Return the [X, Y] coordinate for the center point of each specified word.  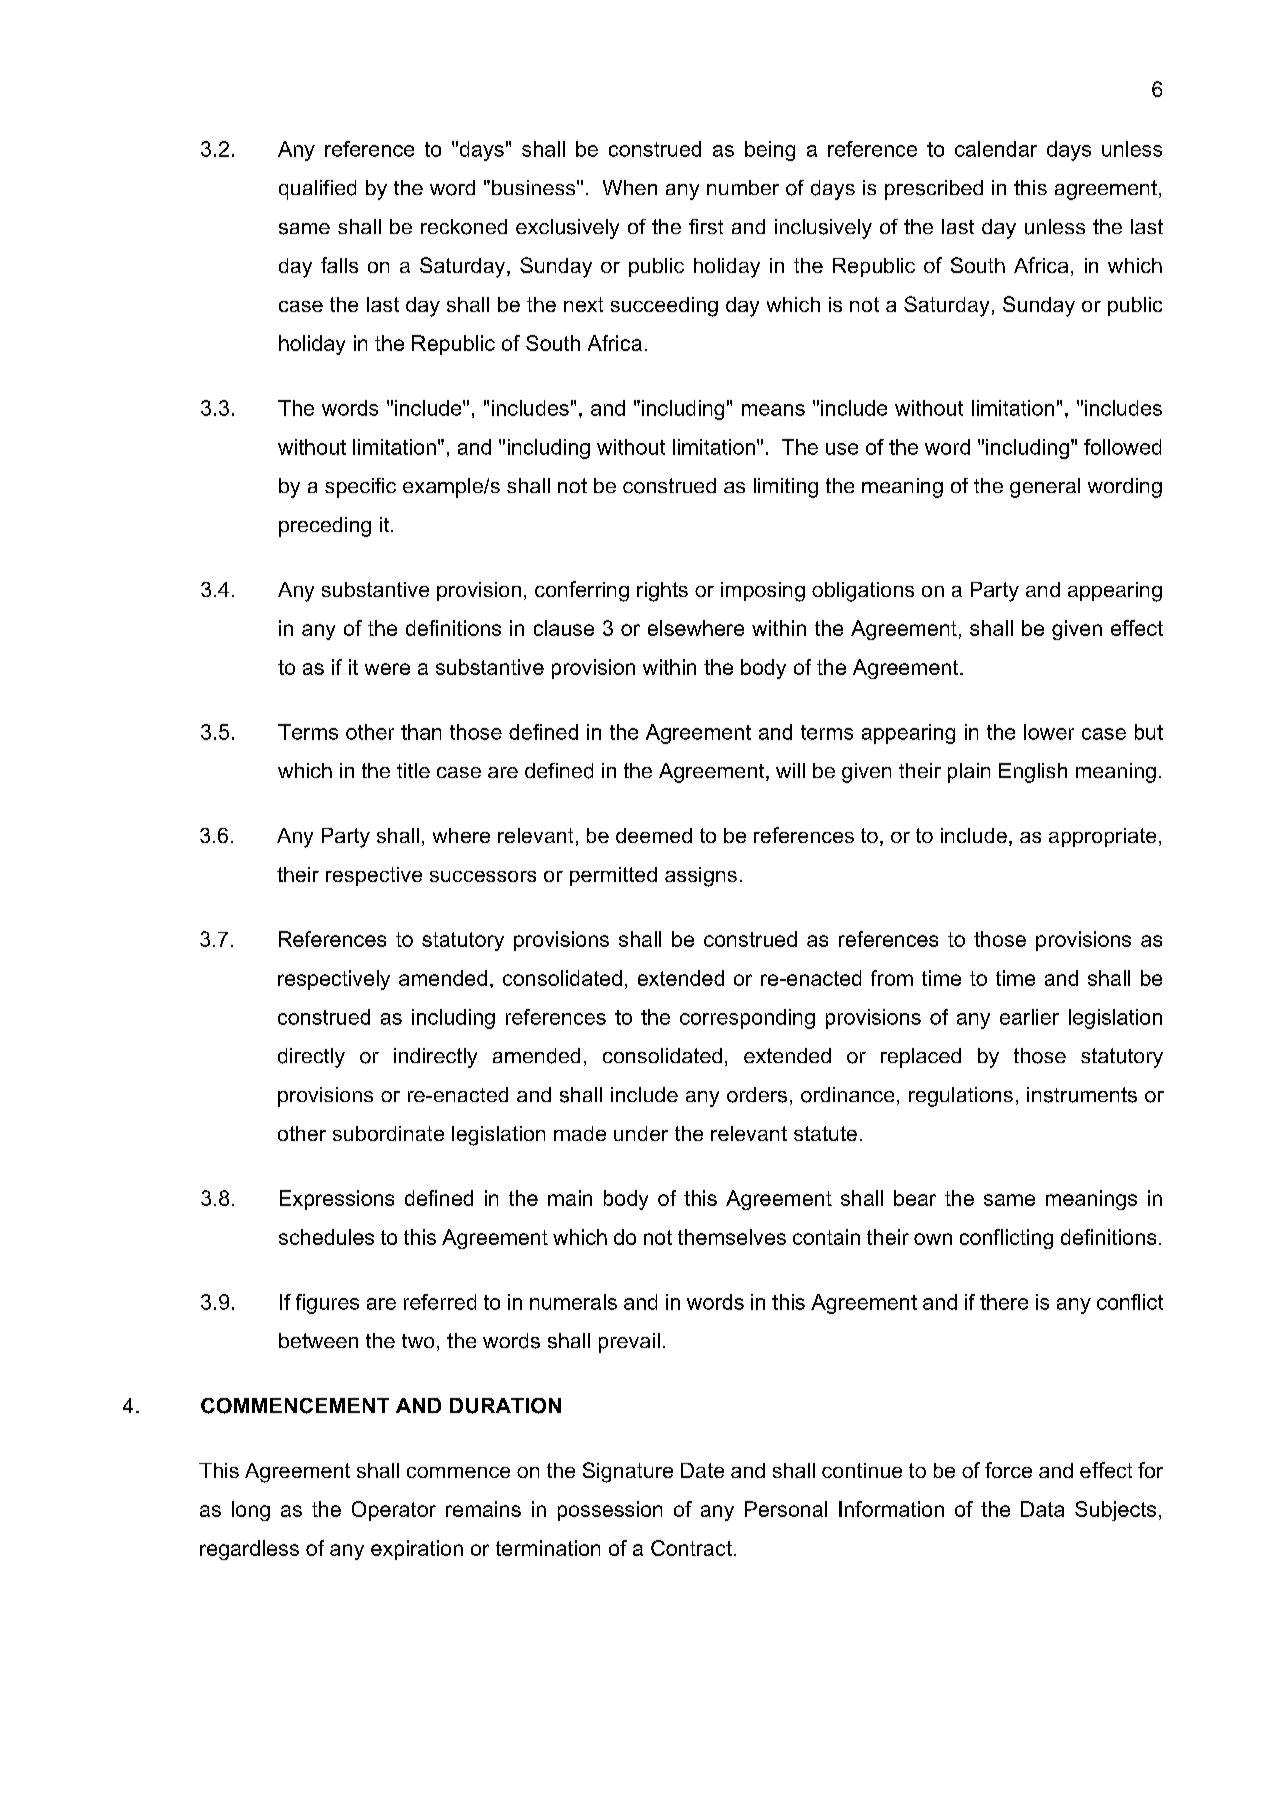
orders [757, 1095]
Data [1042, 1509]
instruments [1082, 1095]
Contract [691, 1548]
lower [1049, 732]
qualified [317, 190]
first [706, 226]
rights [662, 592]
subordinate [388, 1133]
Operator [394, 1511]
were [387, 669]
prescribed [934, 190]
